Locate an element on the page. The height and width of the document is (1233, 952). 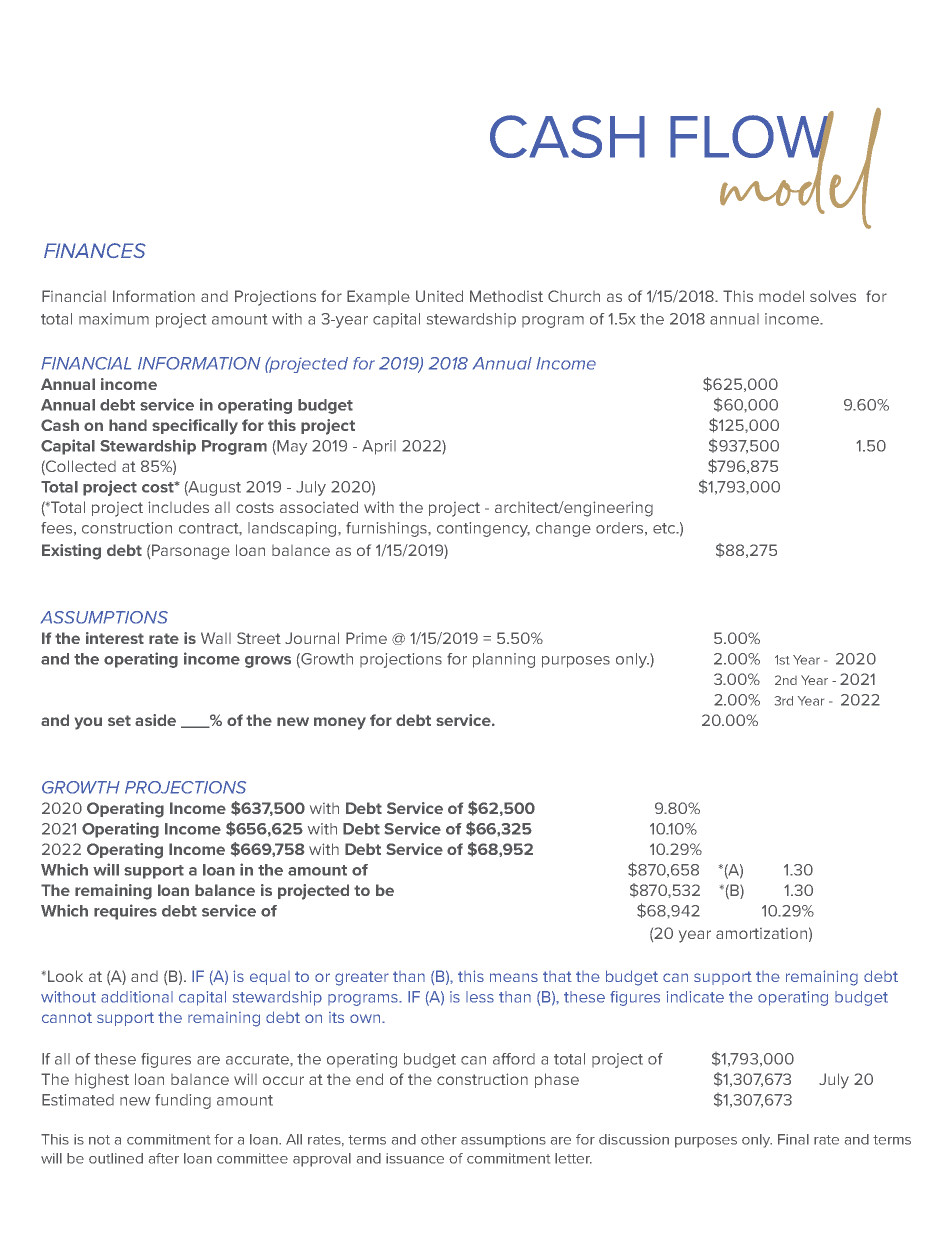
solves is located at coordinates (833, 296).
